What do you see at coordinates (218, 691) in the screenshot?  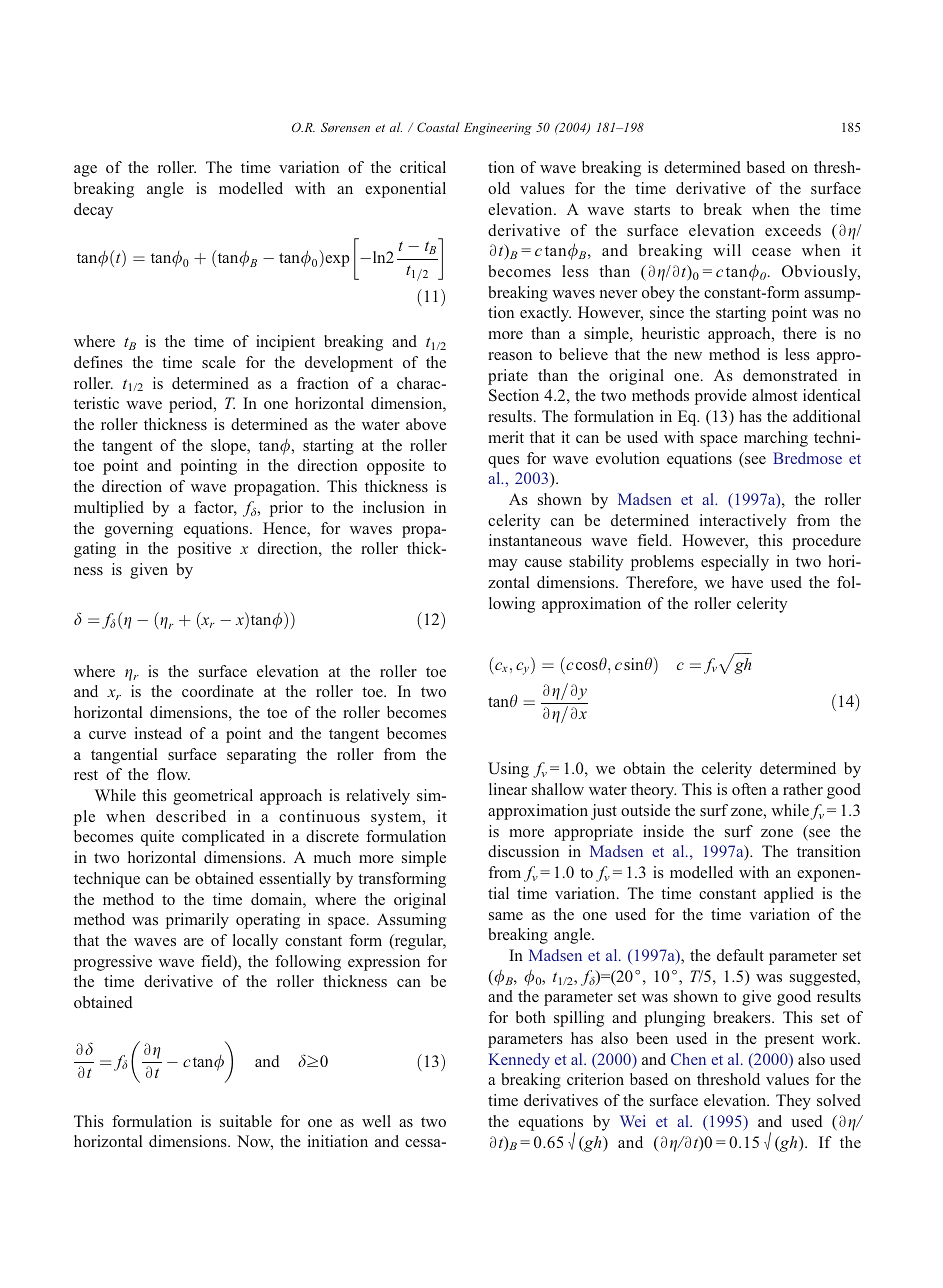 I see `coordinate` at bounding box center [218, 691].
